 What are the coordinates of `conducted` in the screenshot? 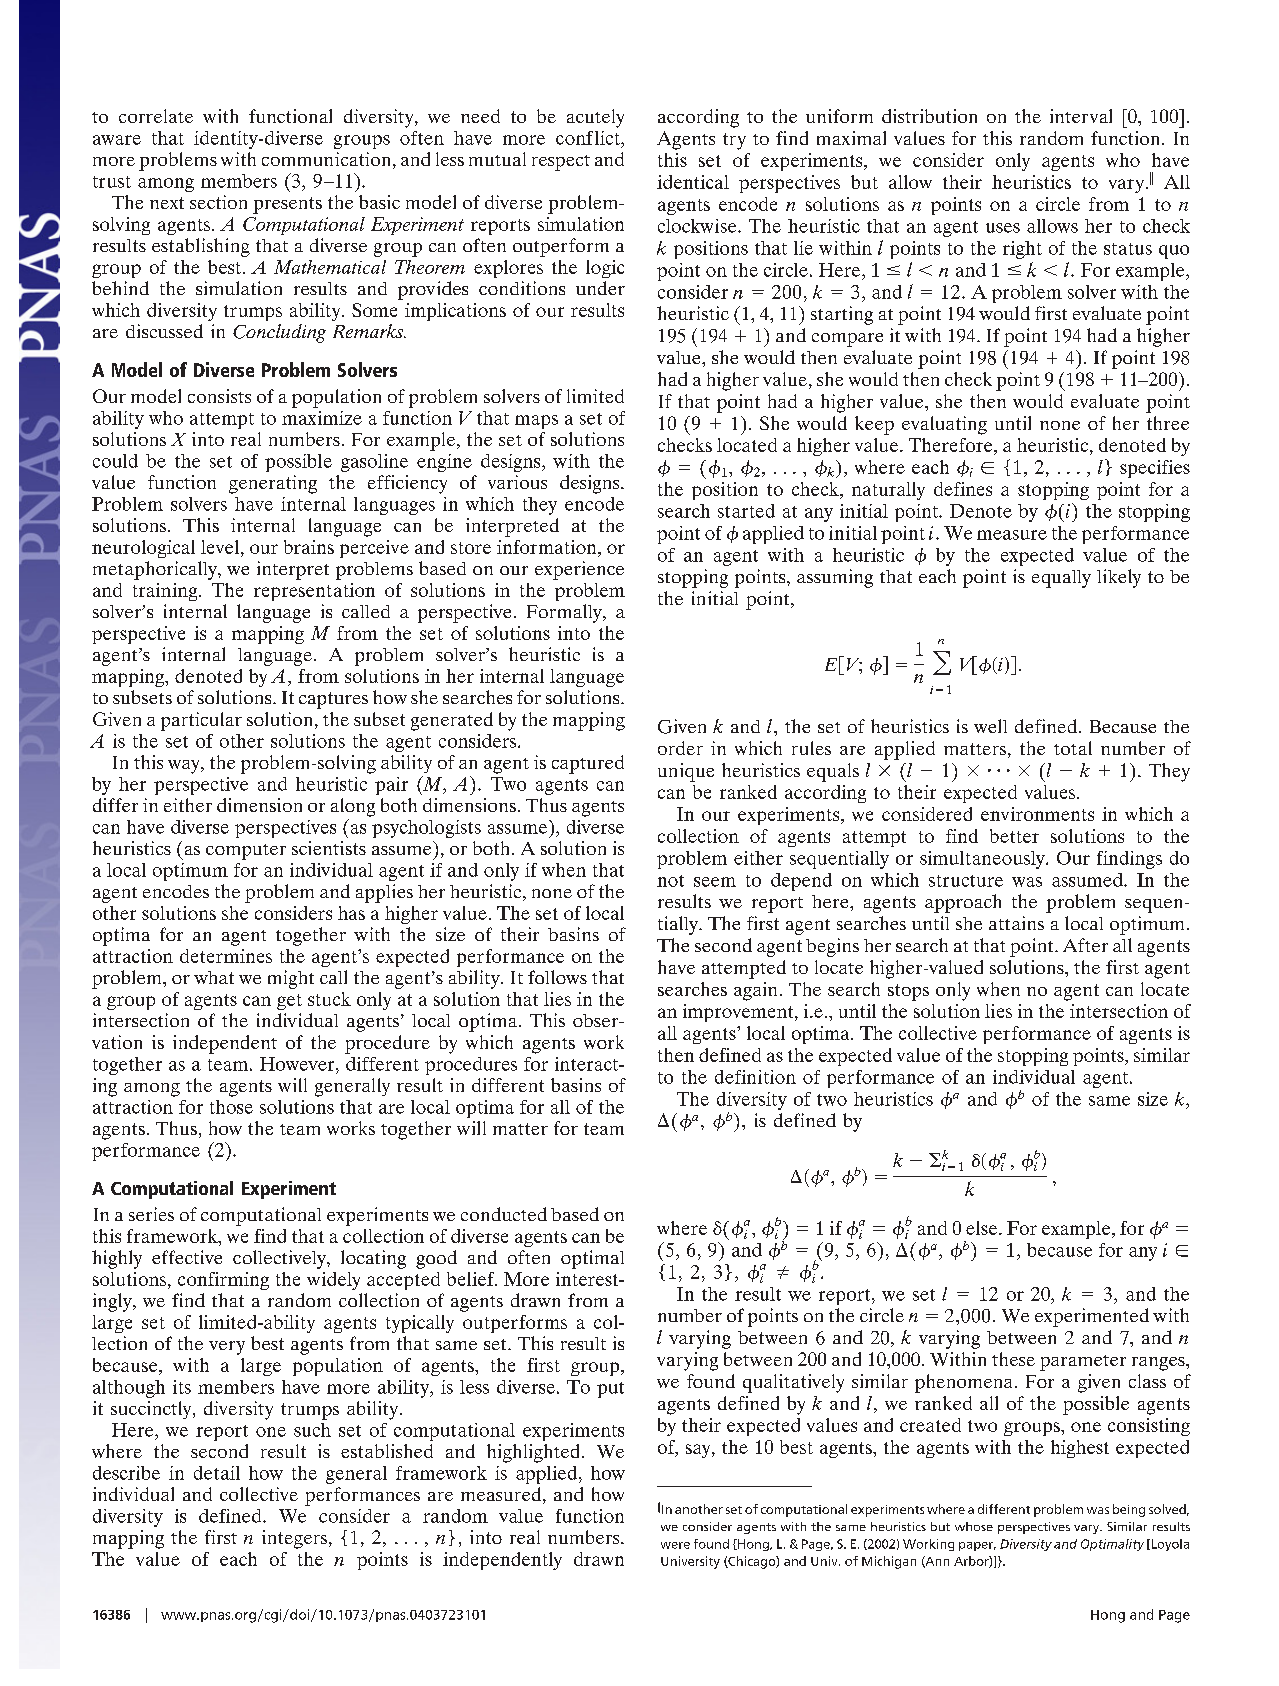 It's located at (504, 1214).
